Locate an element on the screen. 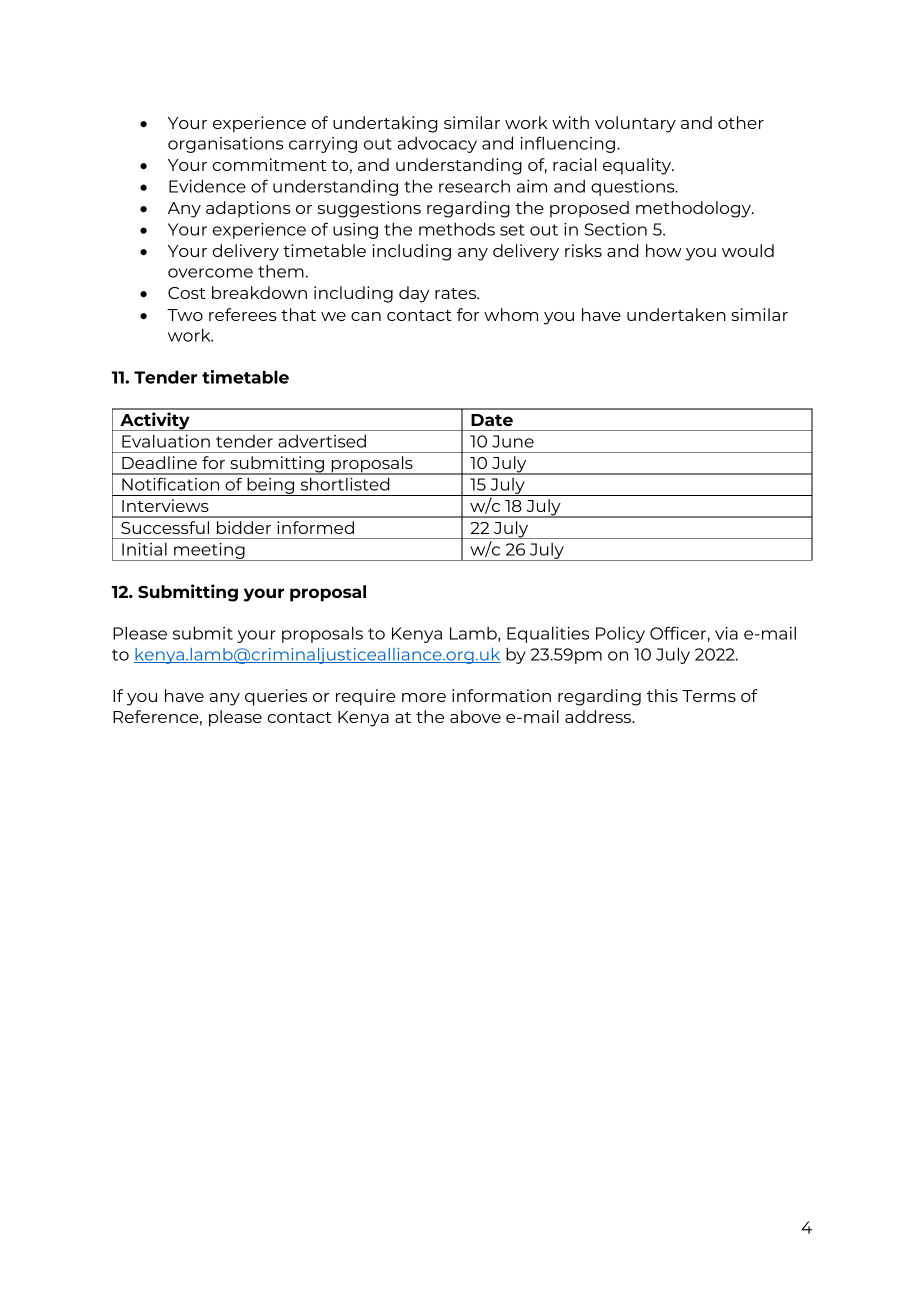  organisations is located at coordinates (225, 145).
